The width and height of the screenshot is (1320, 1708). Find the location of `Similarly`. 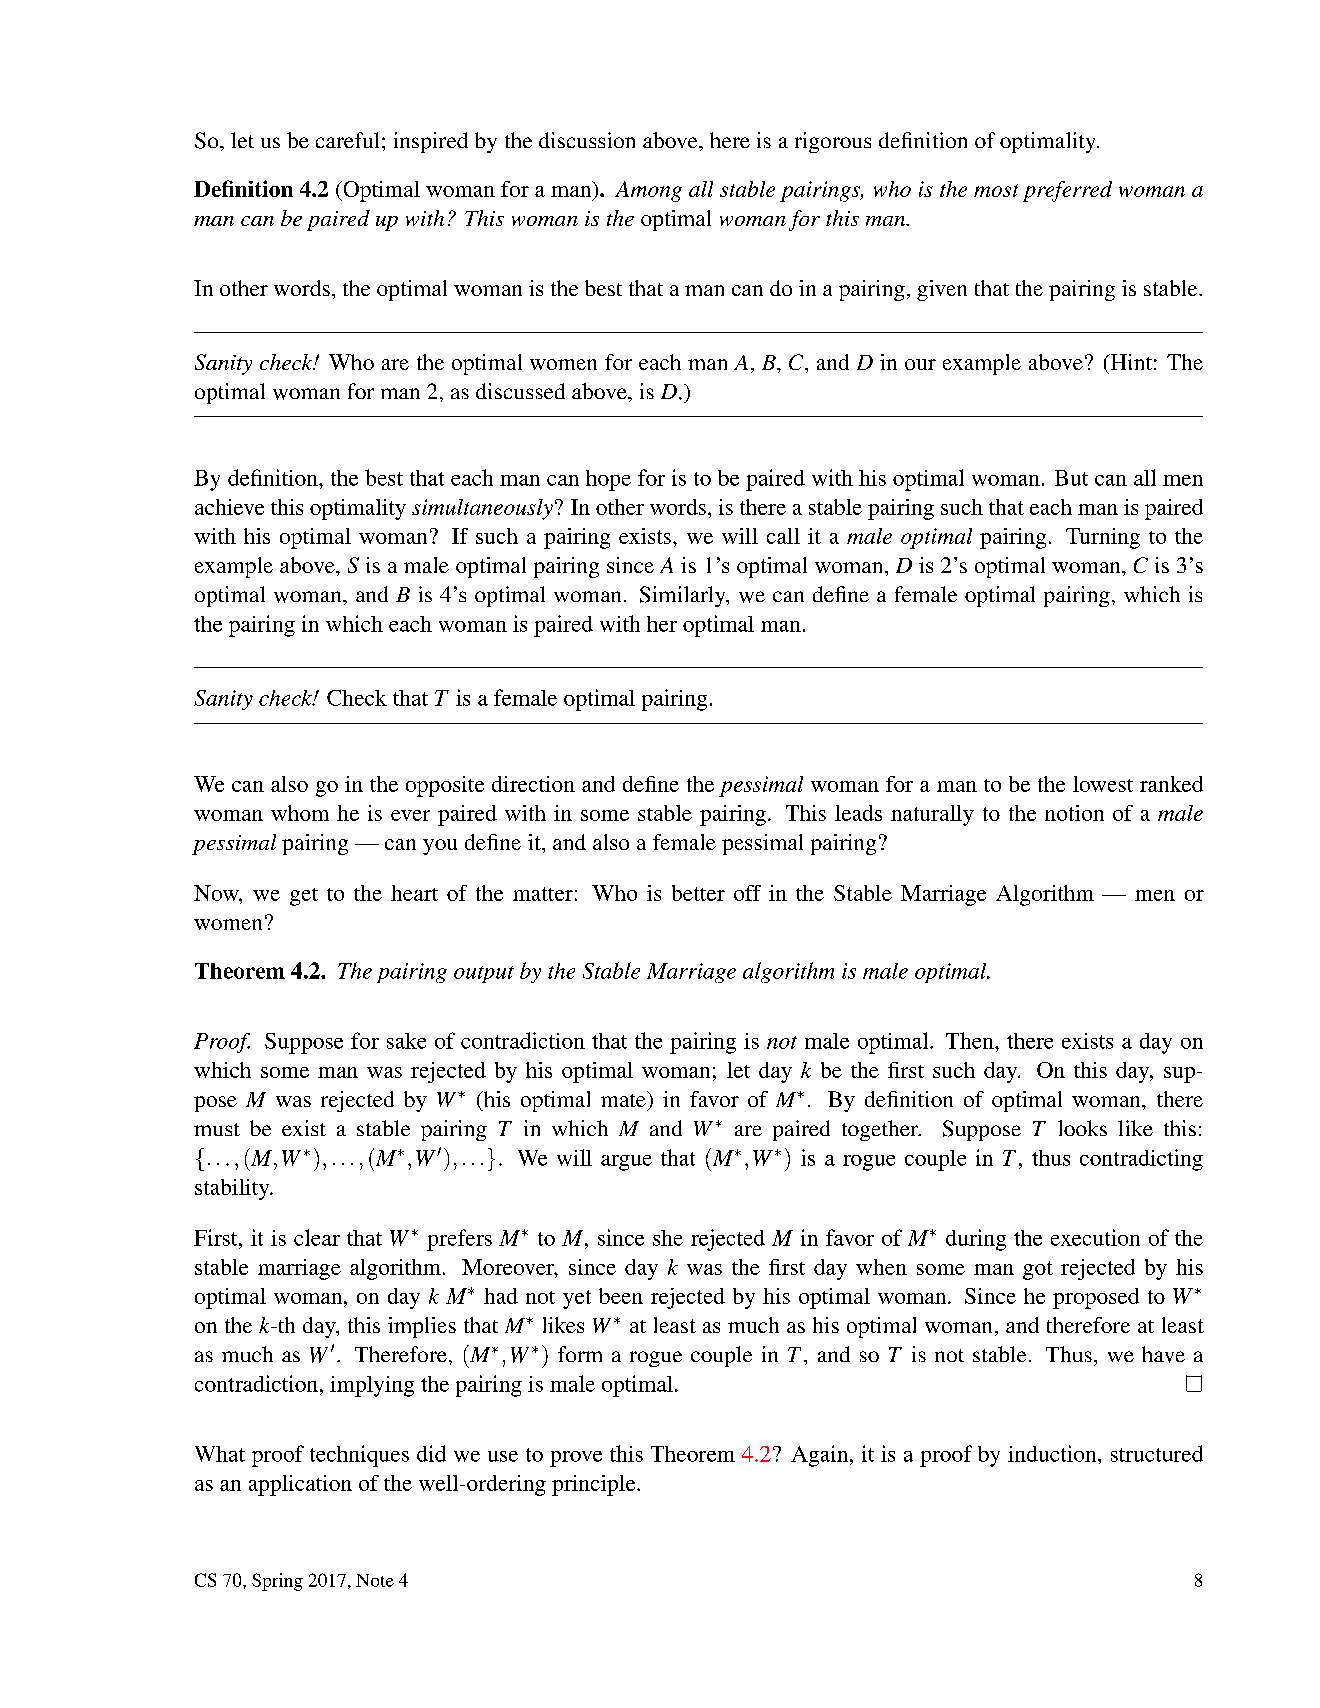

Similarly is located at coordinates (684, 596).
